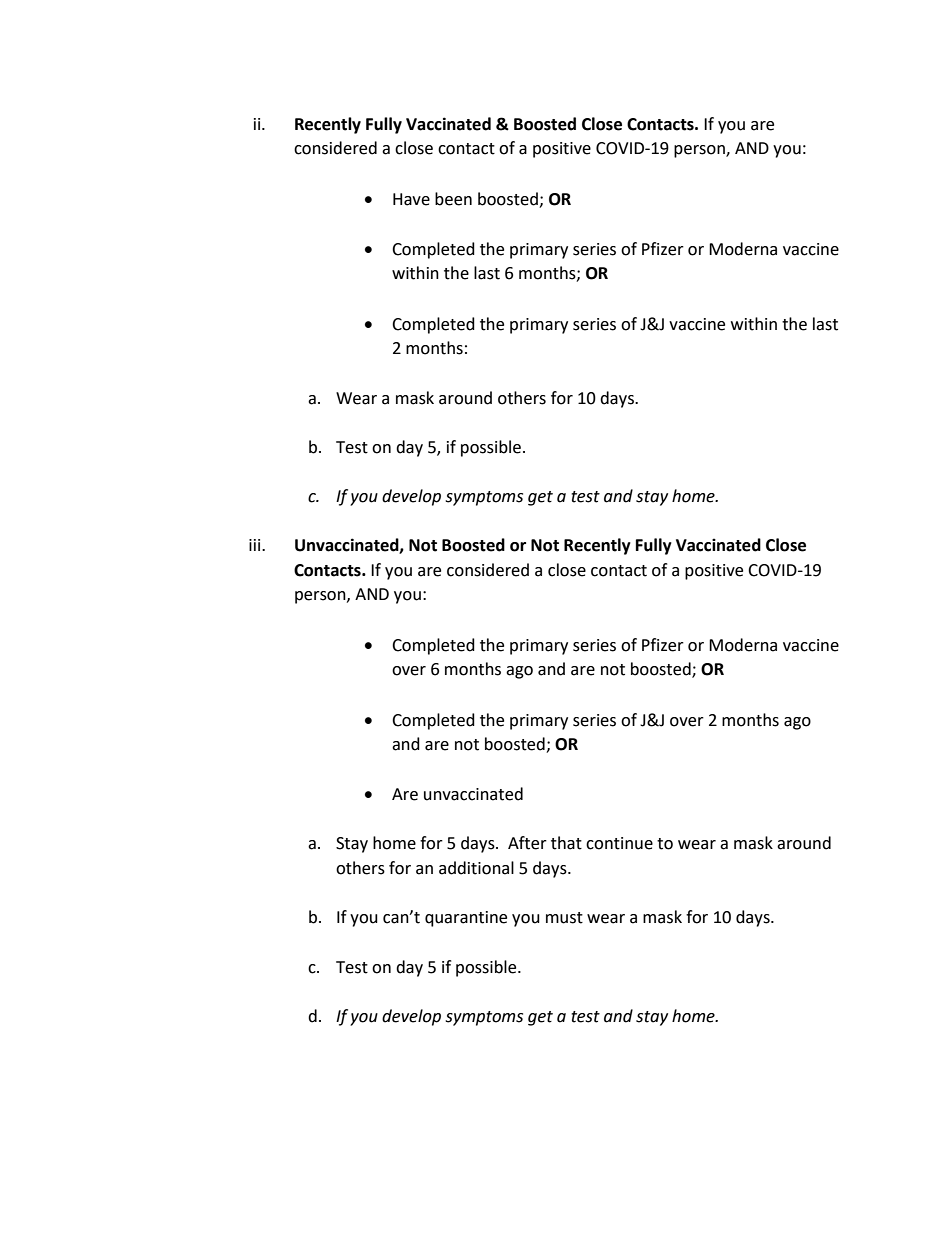  What do you see at coordinates (466, 919) in the screenshot?
I see `quarantine` at bounding box center [466, 919].
